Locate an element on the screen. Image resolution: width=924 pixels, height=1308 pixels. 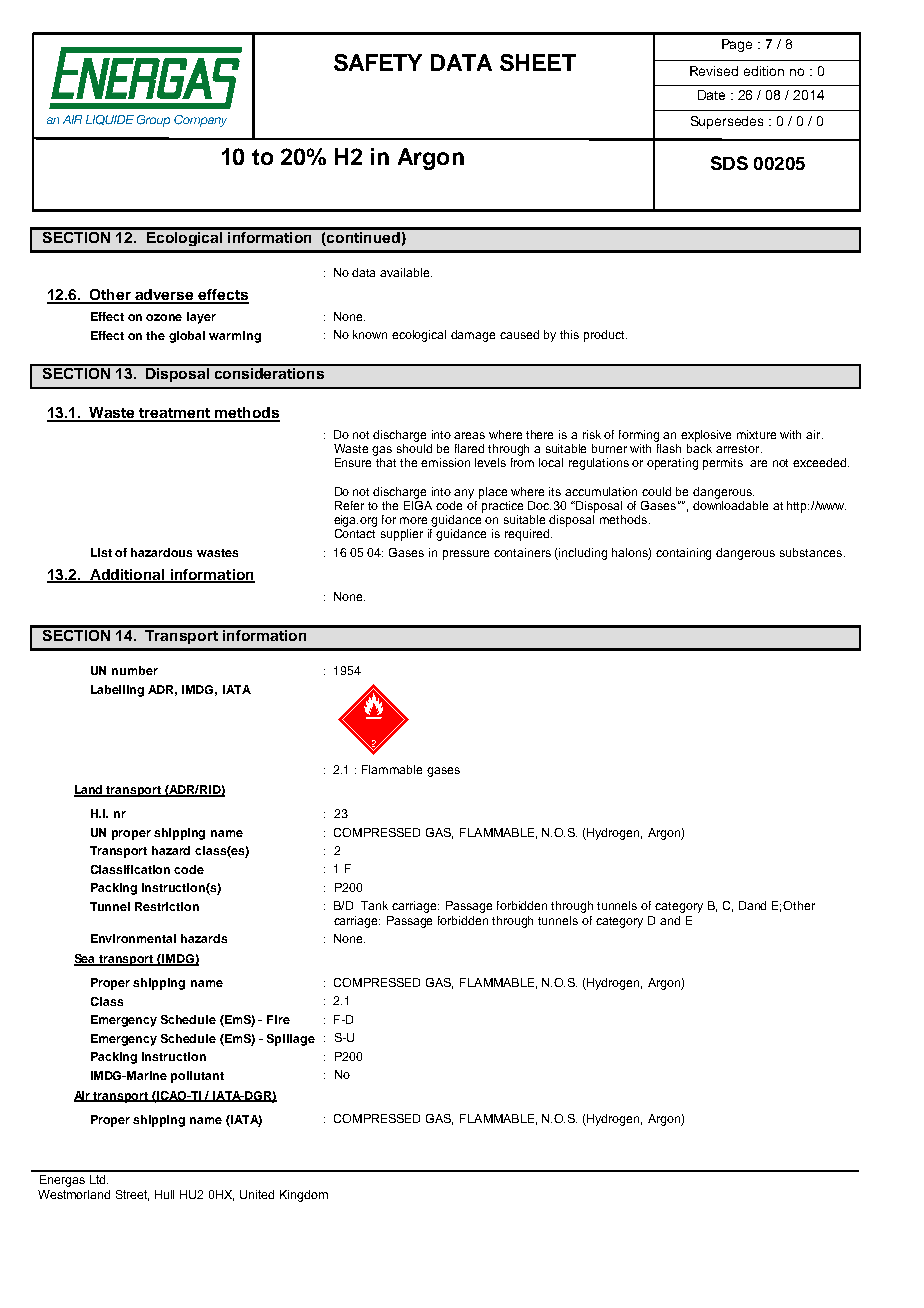
Revised is located at coordinates (714, 71).
